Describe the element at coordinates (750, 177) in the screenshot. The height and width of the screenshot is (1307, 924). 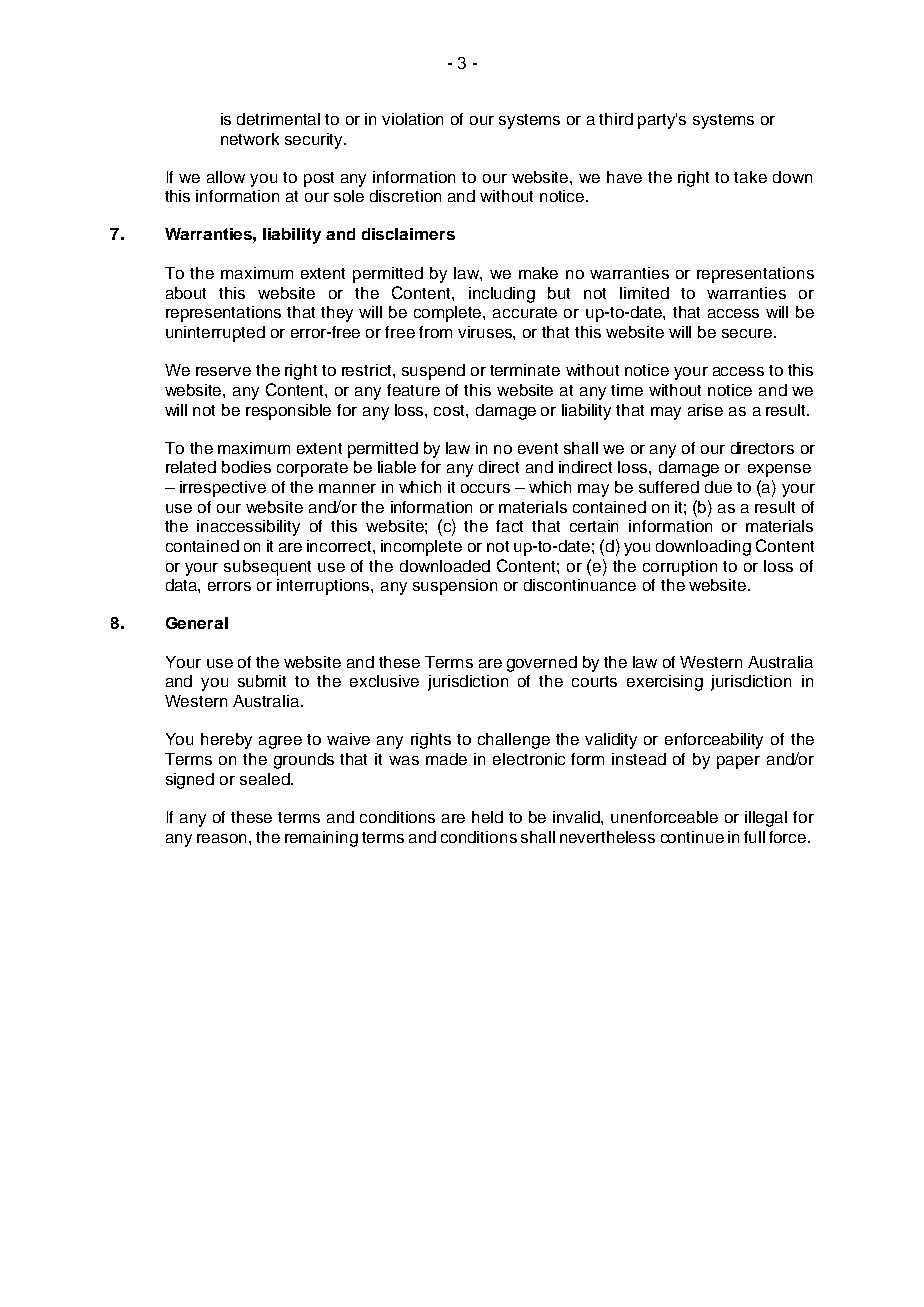
I see `take` at that location.
